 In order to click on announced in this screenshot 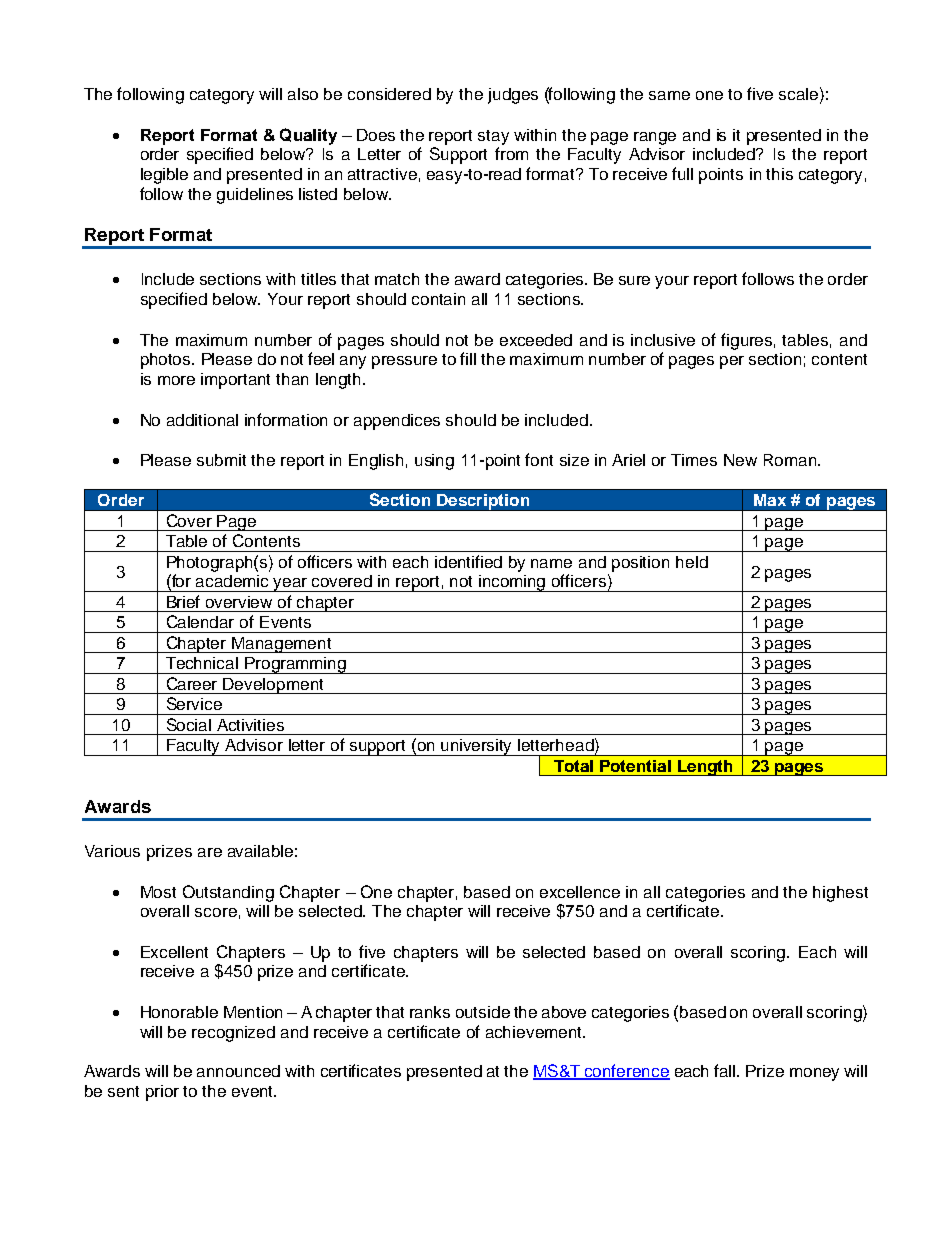, I will do `click(238, 1071)`.
